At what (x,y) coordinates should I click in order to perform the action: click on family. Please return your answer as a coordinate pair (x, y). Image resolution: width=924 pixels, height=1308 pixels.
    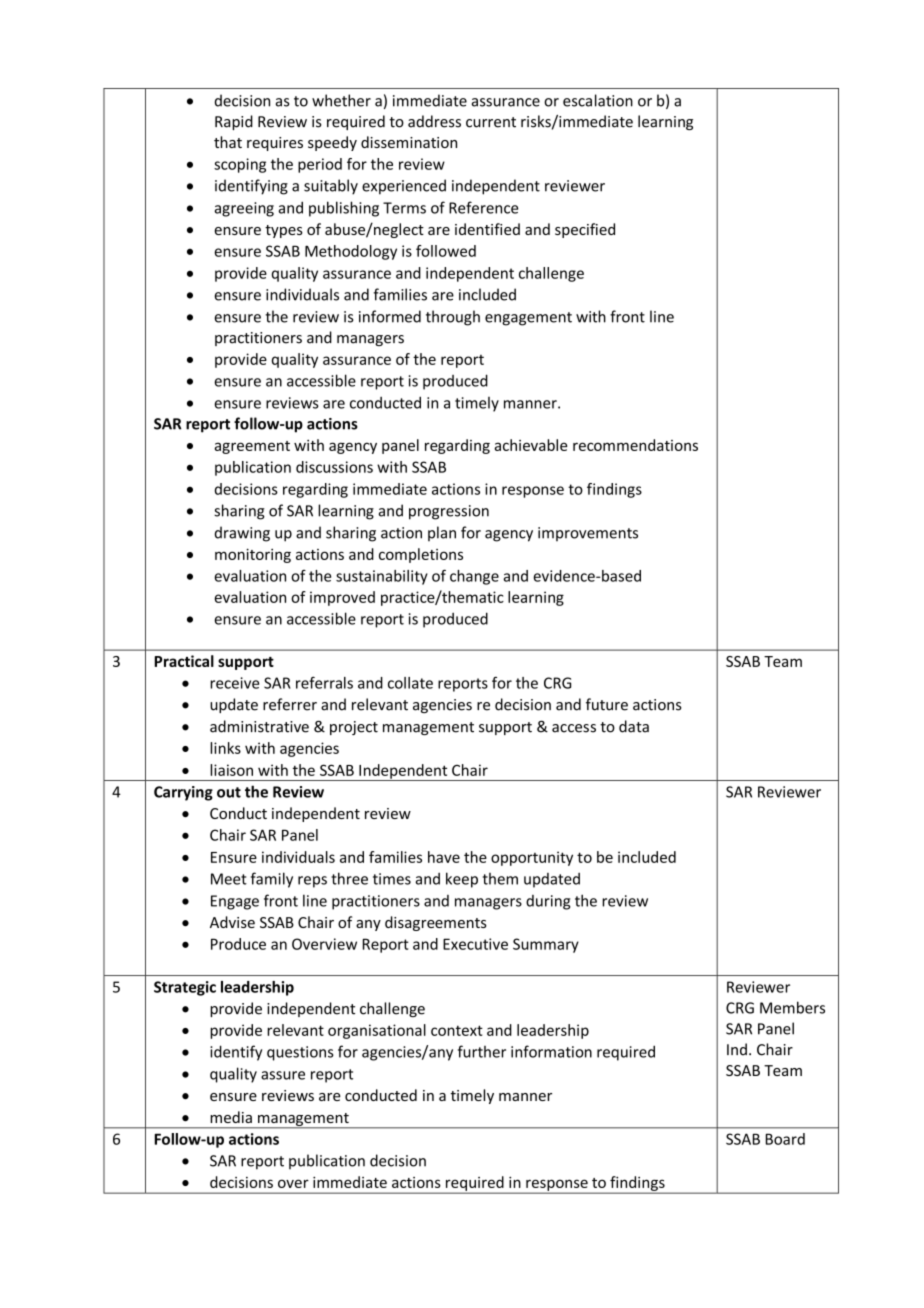
    Looking at the image, I should click on (272, 880).
